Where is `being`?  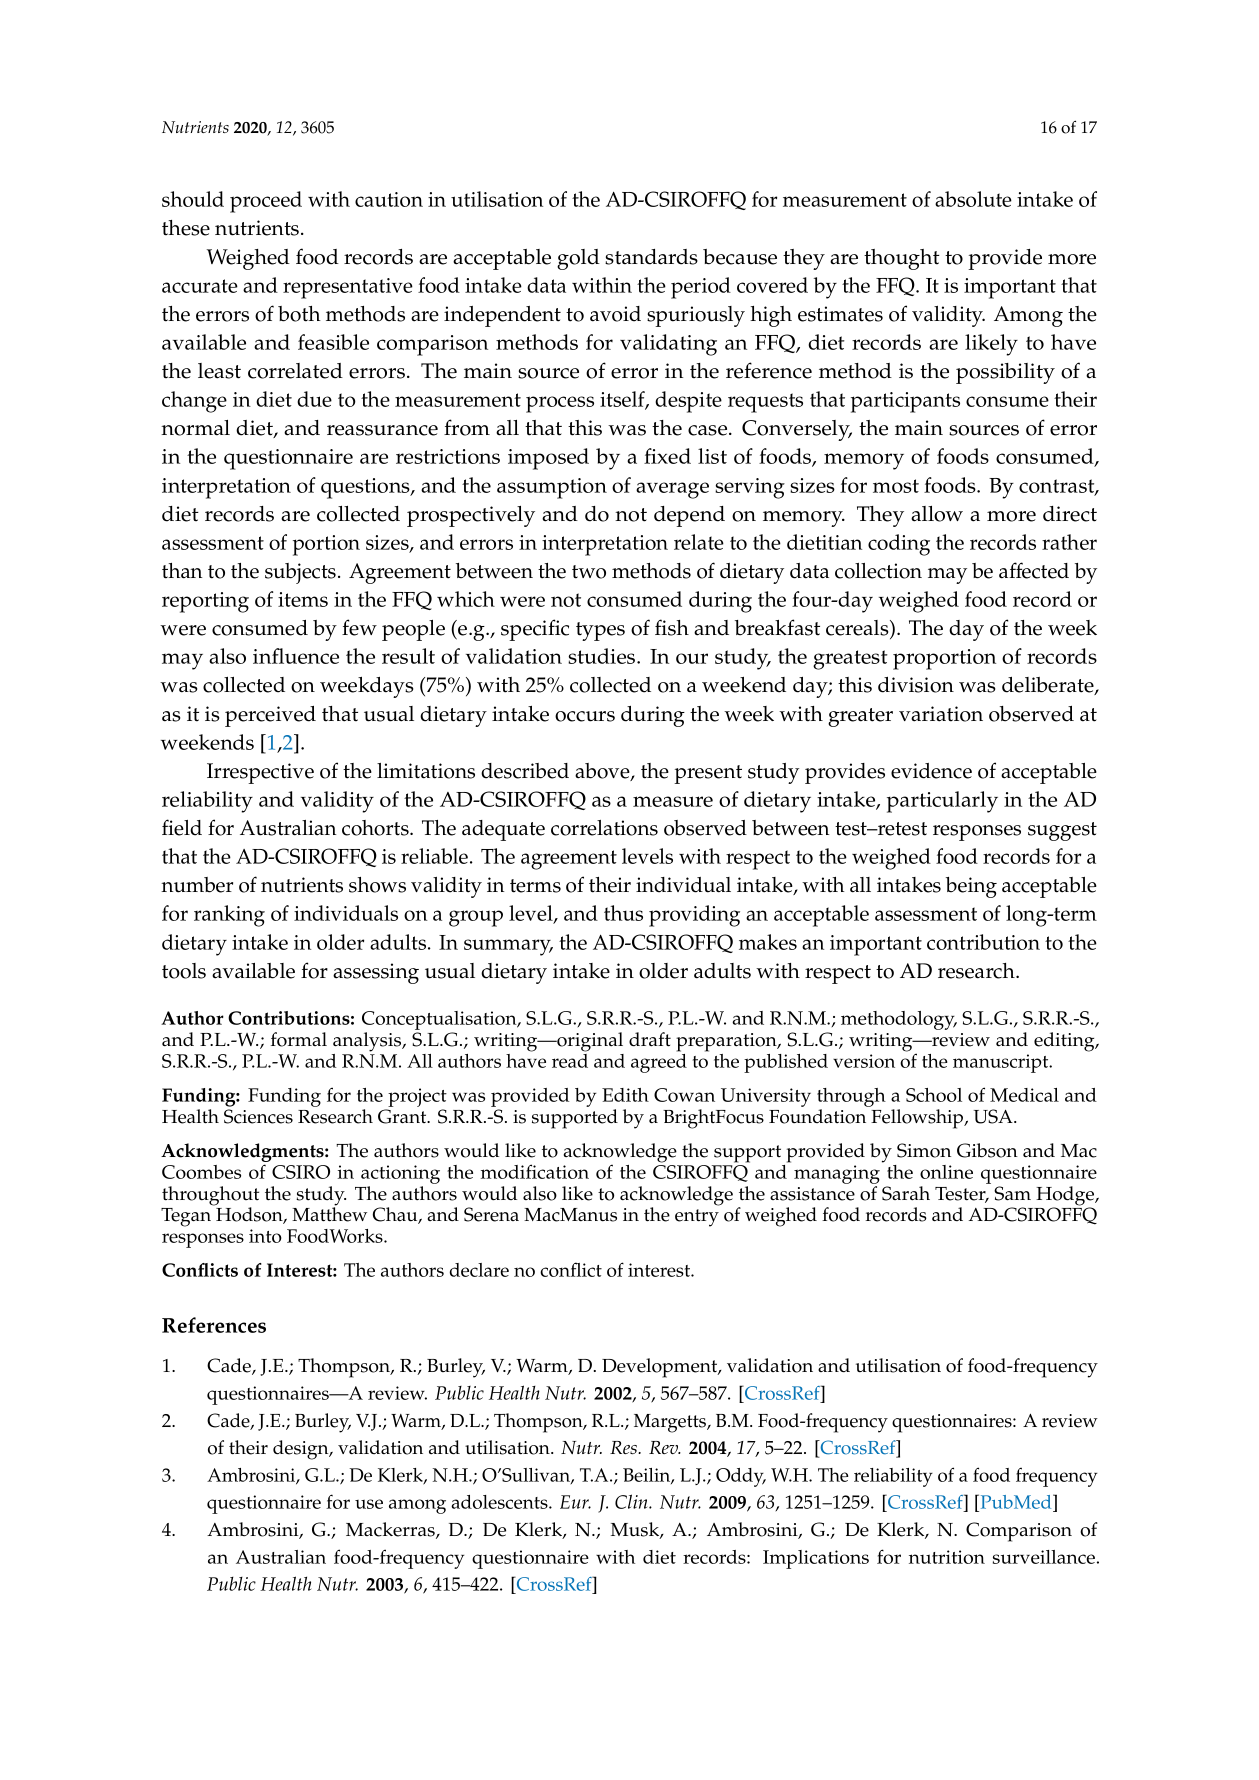
being is located at coordinates (971, 887).
